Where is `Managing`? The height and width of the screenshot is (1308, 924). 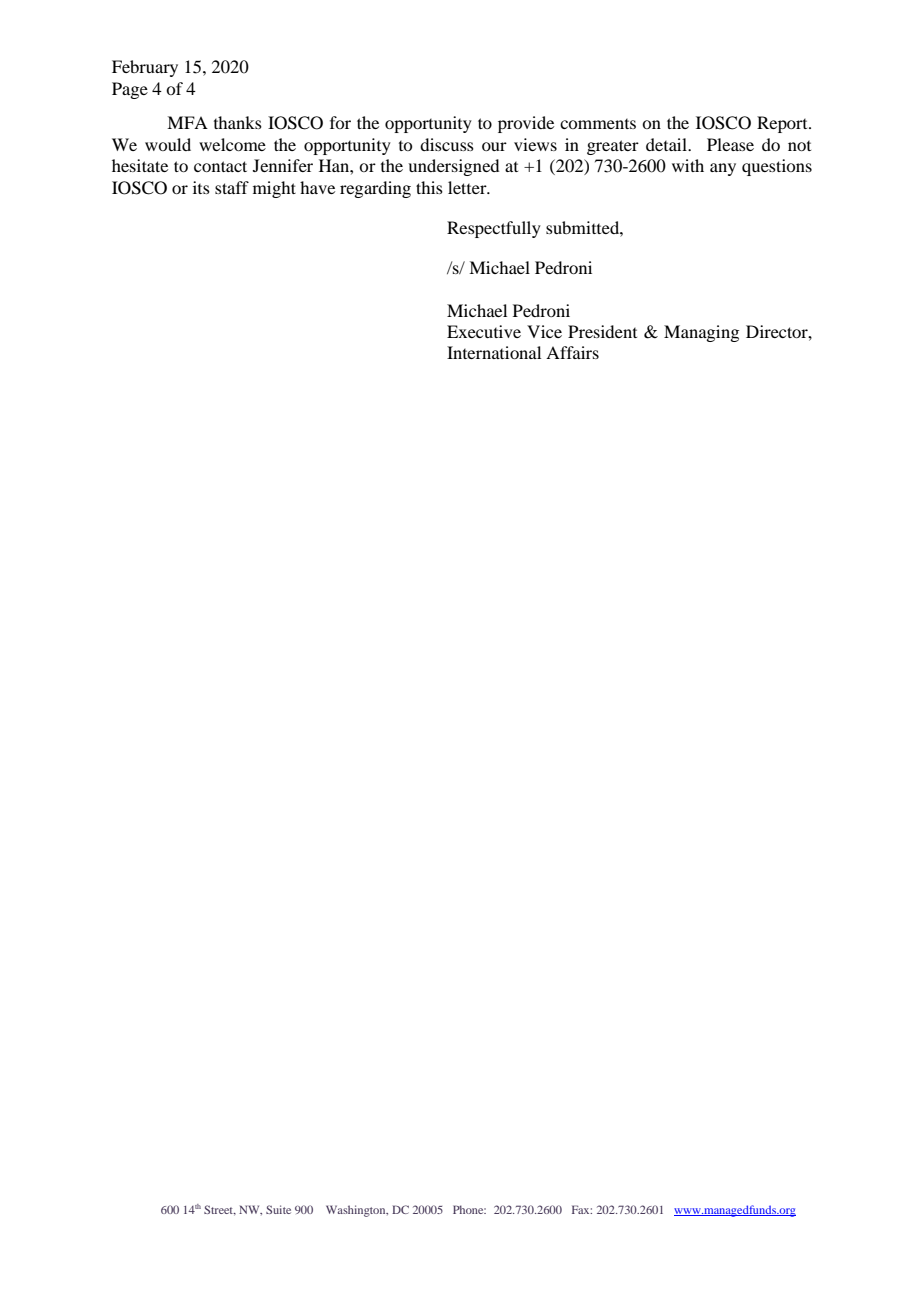 Managing is located at coordinates (701, 333).
